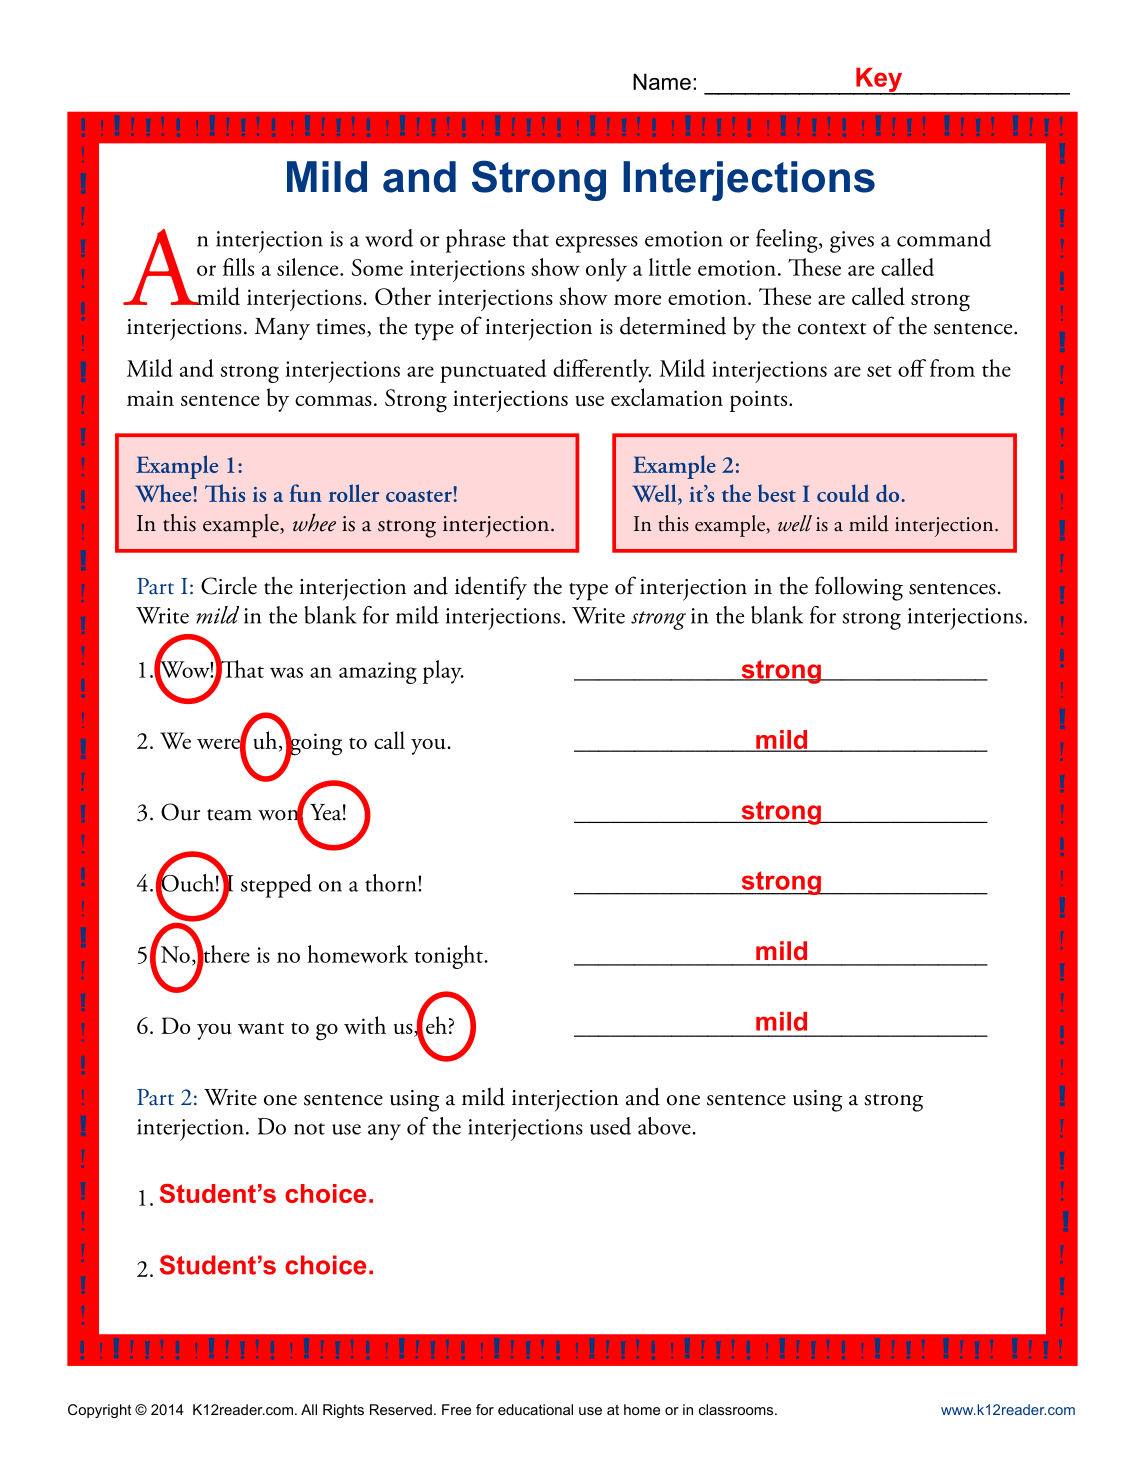 The image size is (1145, 1481). Describe the element at coordinates (737, 1409) in the document. I see `classrooms` at that location.
